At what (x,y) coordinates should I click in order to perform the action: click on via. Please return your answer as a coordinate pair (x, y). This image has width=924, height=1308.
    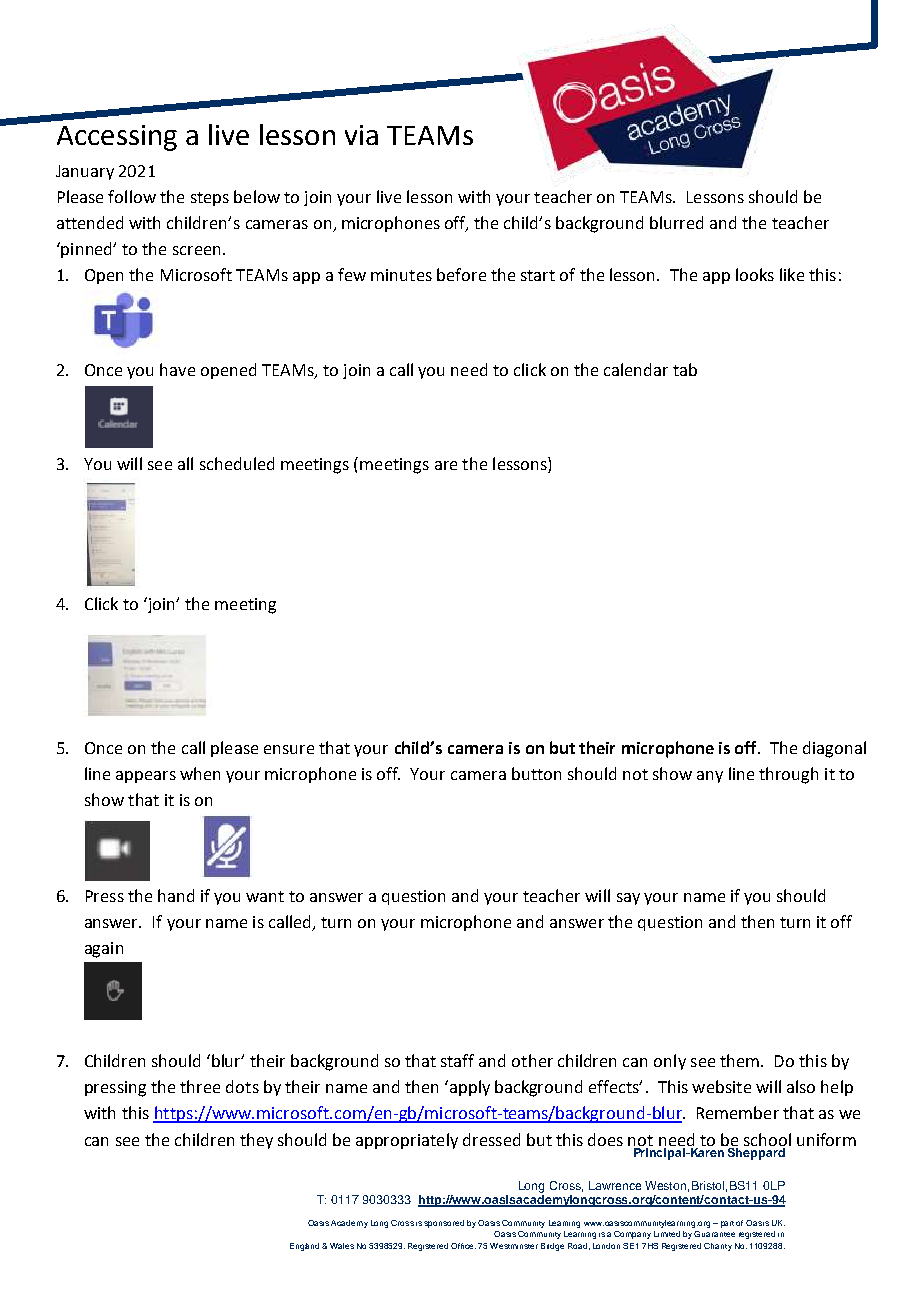
    Looking at the image, I should click on (361, 135).
